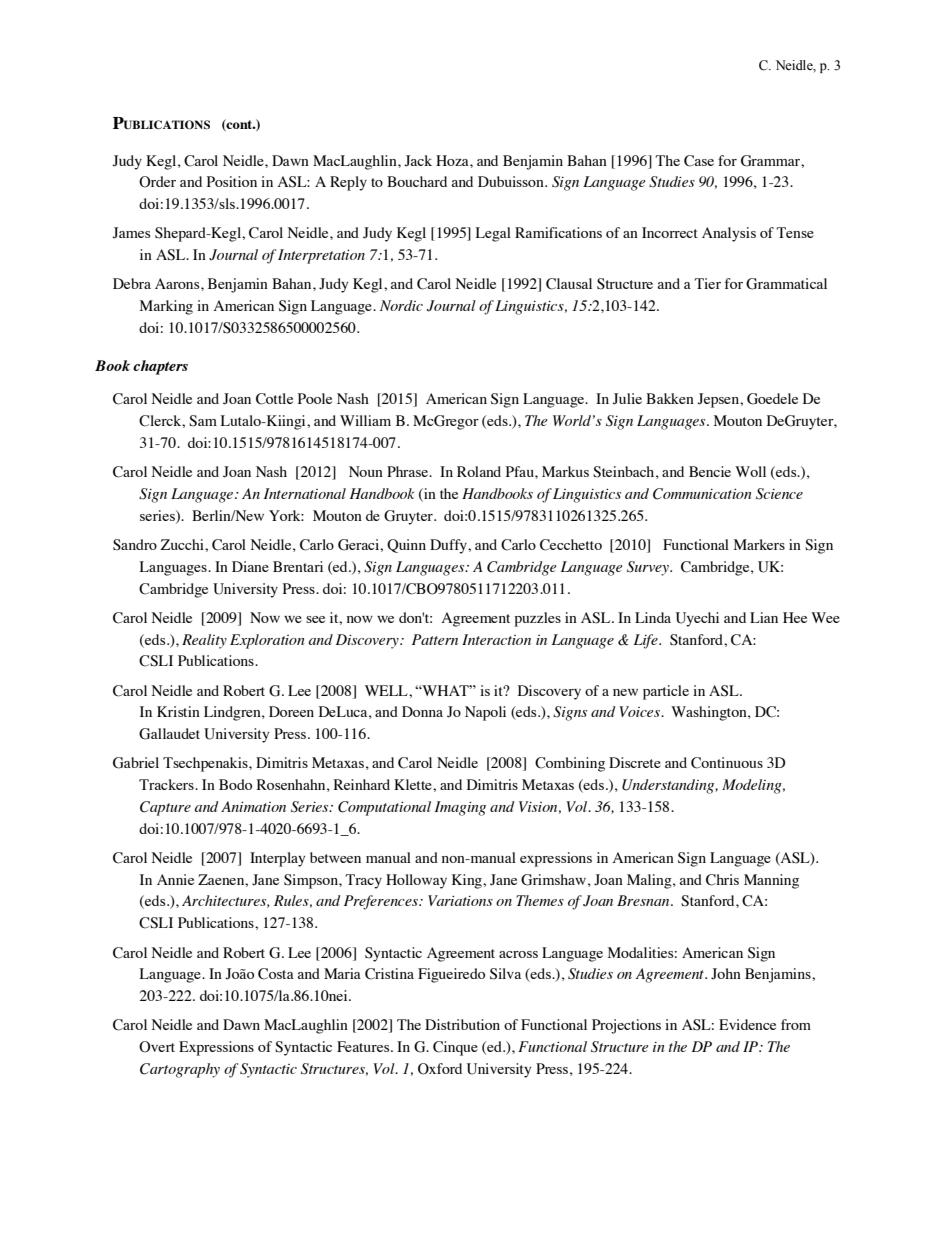  Describe the element at coordinates (204, 641) in the page. I see `Reality` at that location.
